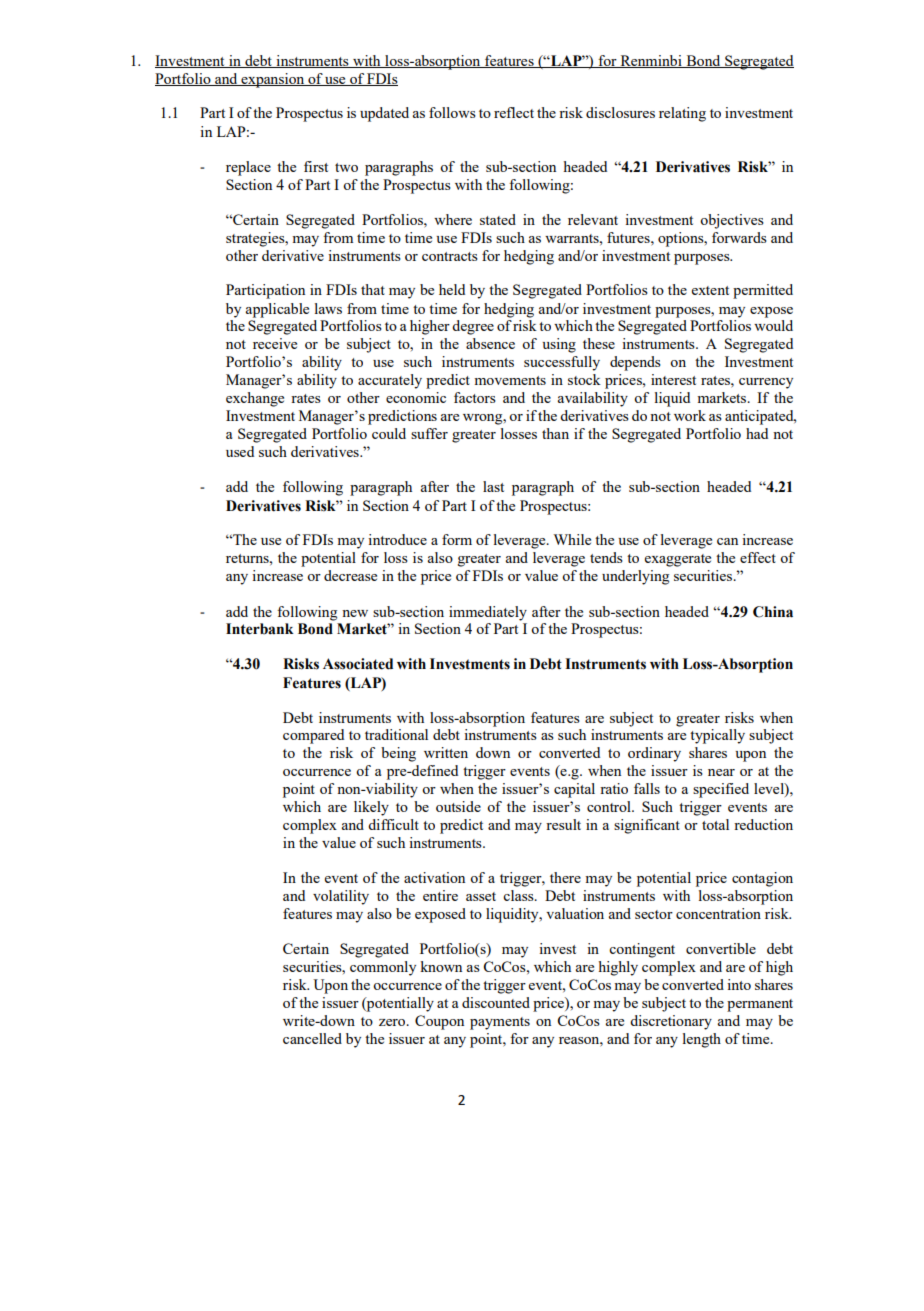  What do you see at coordinates (514, 112) in the screenshot?
I see `reflect` at bounding box center [514, 112].
